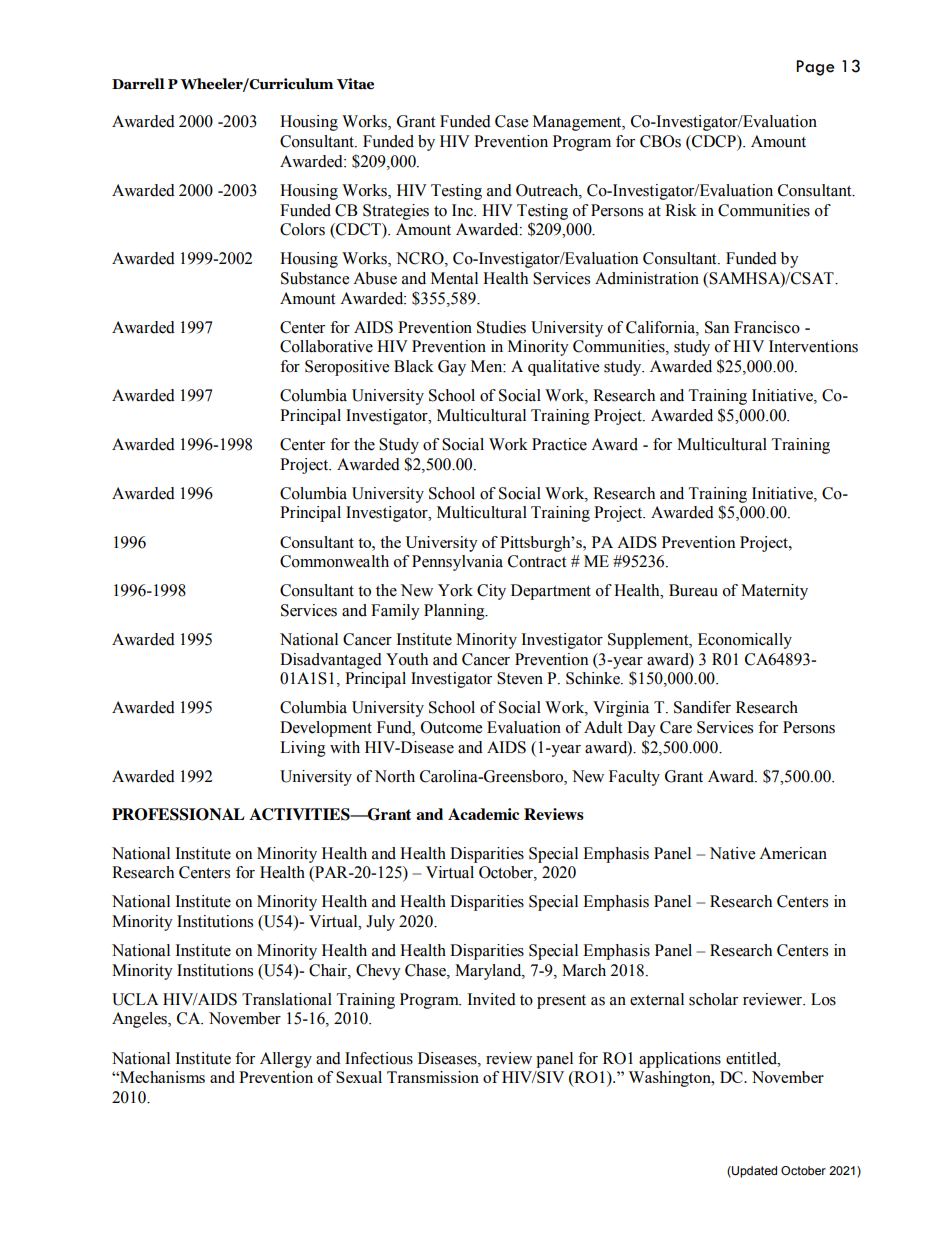 This screenshot has height=1233, width=952. What do you see at coordinates (815, 68) in the screenshot?
I see `Page` at bounding box center [815, 68].
